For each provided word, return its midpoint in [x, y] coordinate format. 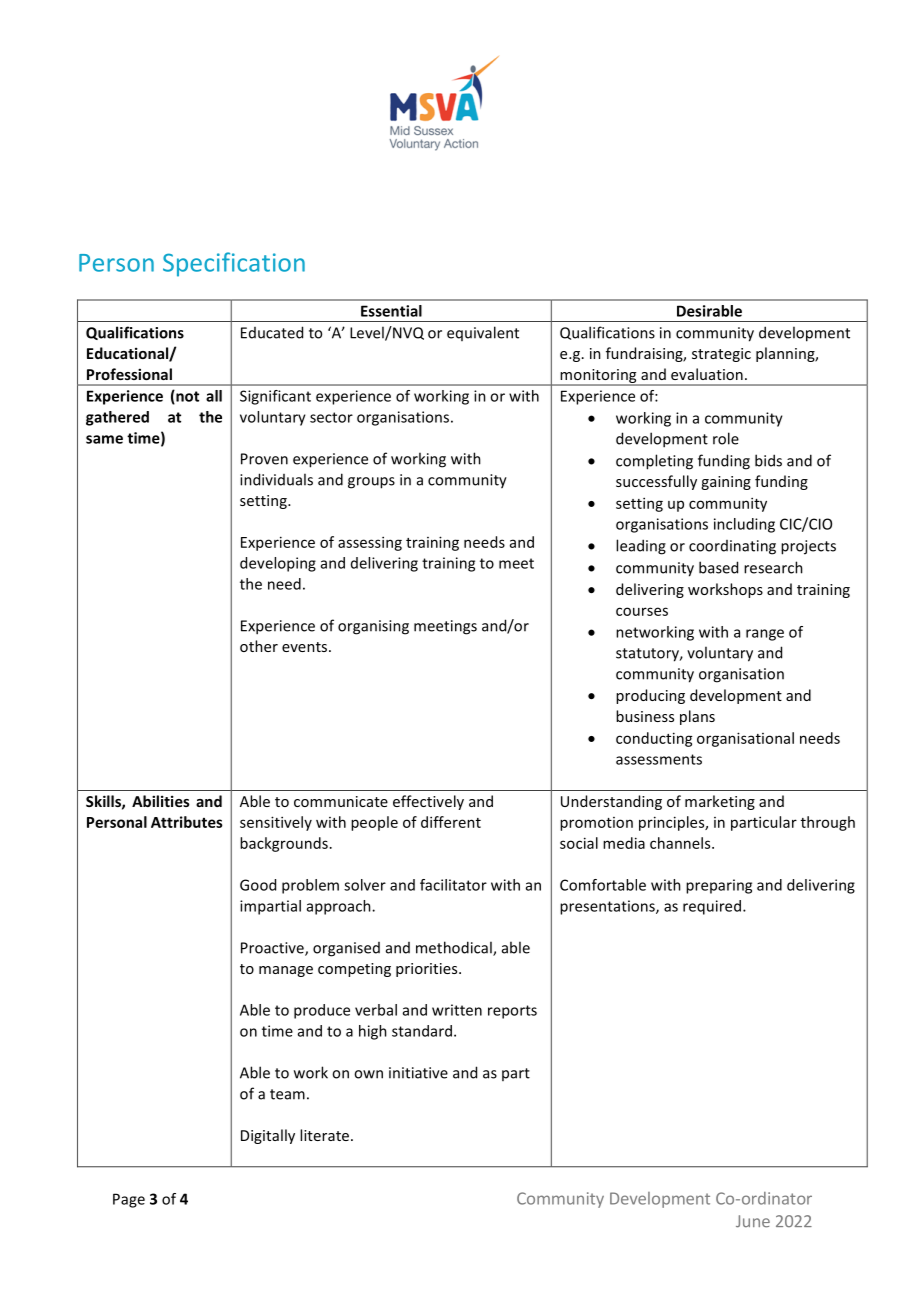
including [744, 525]
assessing [370, 543]
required [712, 907]
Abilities [161, 801]
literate [324, 1135]
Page [129, 1200]
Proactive [273, 949]
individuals [276, 479]
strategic [721, 355]
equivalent [483, 333]
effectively [428, 802]
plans [697, 717]
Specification [234, 264]
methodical [455, 948]
